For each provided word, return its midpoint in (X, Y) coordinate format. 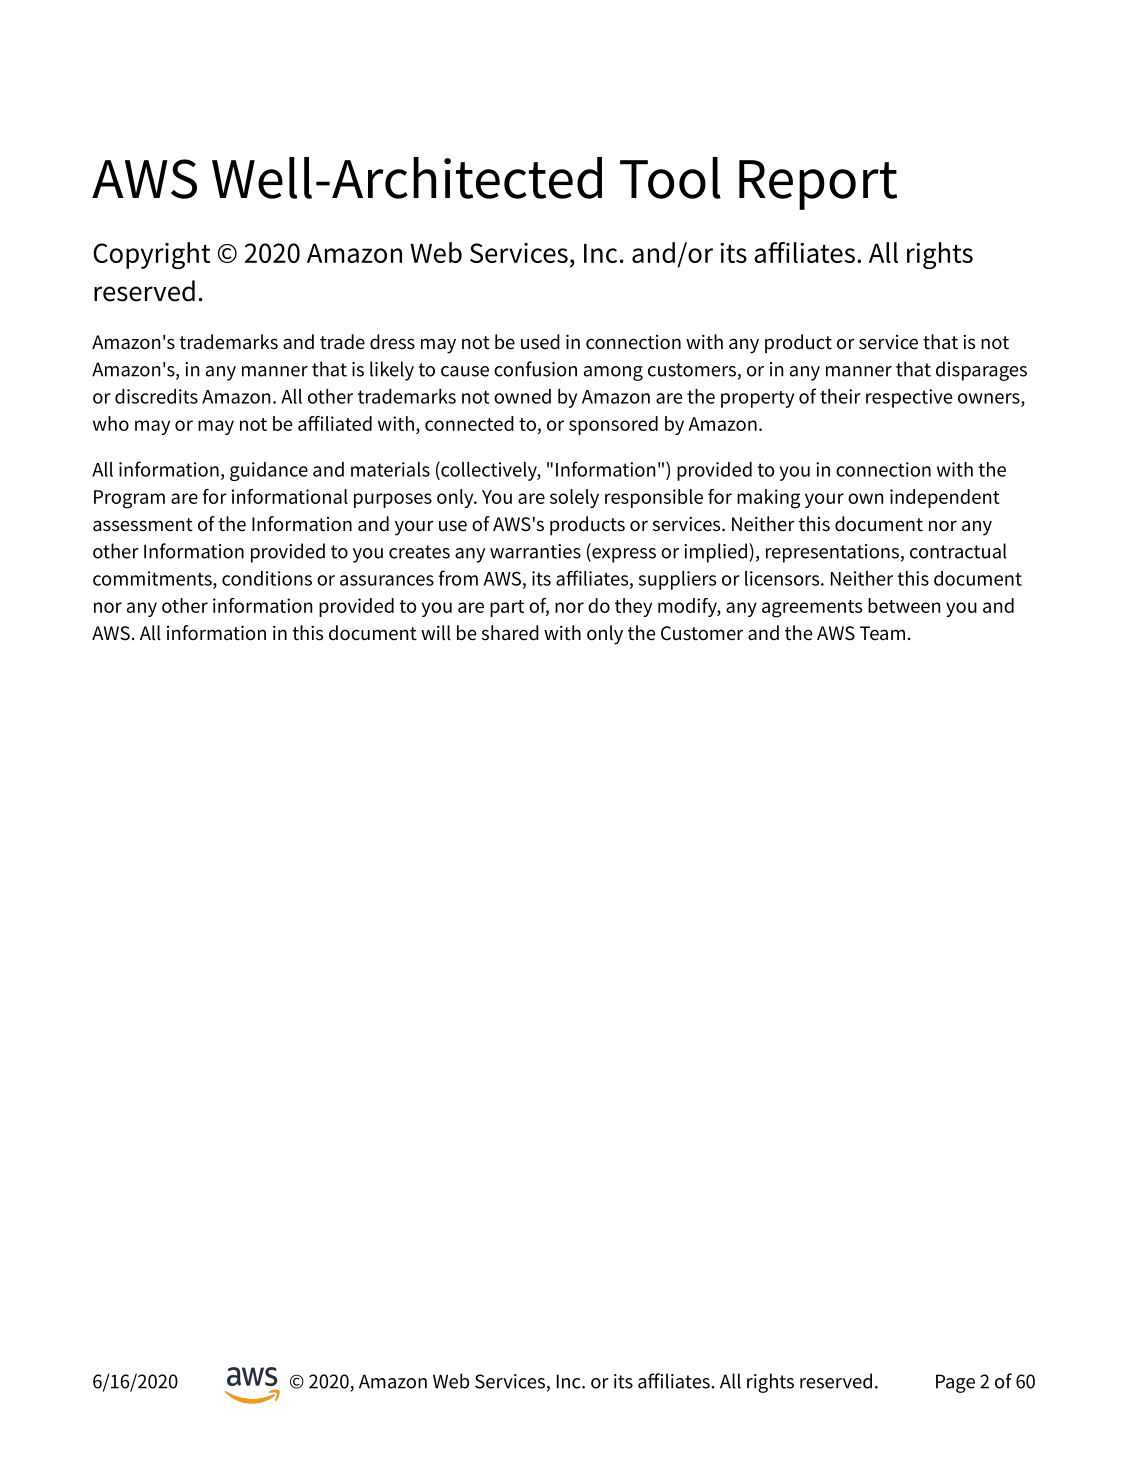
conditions (267, 578)
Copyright (151, 255)
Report (818, 185)
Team (882, 633)
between (904, 605)
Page (955, 1383)
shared (510, 633)
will (436, 633)
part (507, 608)
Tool (670, 178)
